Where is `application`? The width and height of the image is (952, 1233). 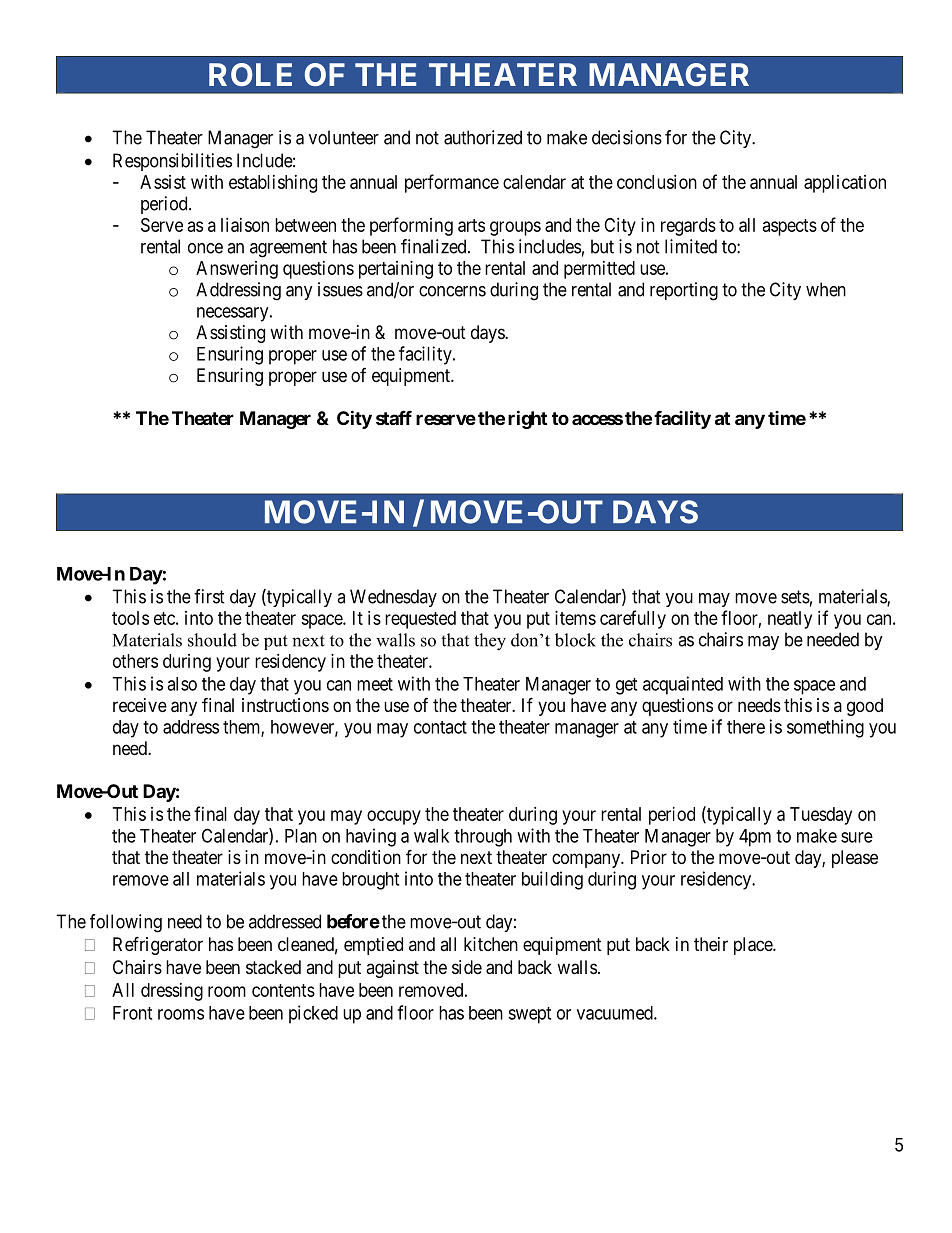 application is located at coordinates (845, 184).
